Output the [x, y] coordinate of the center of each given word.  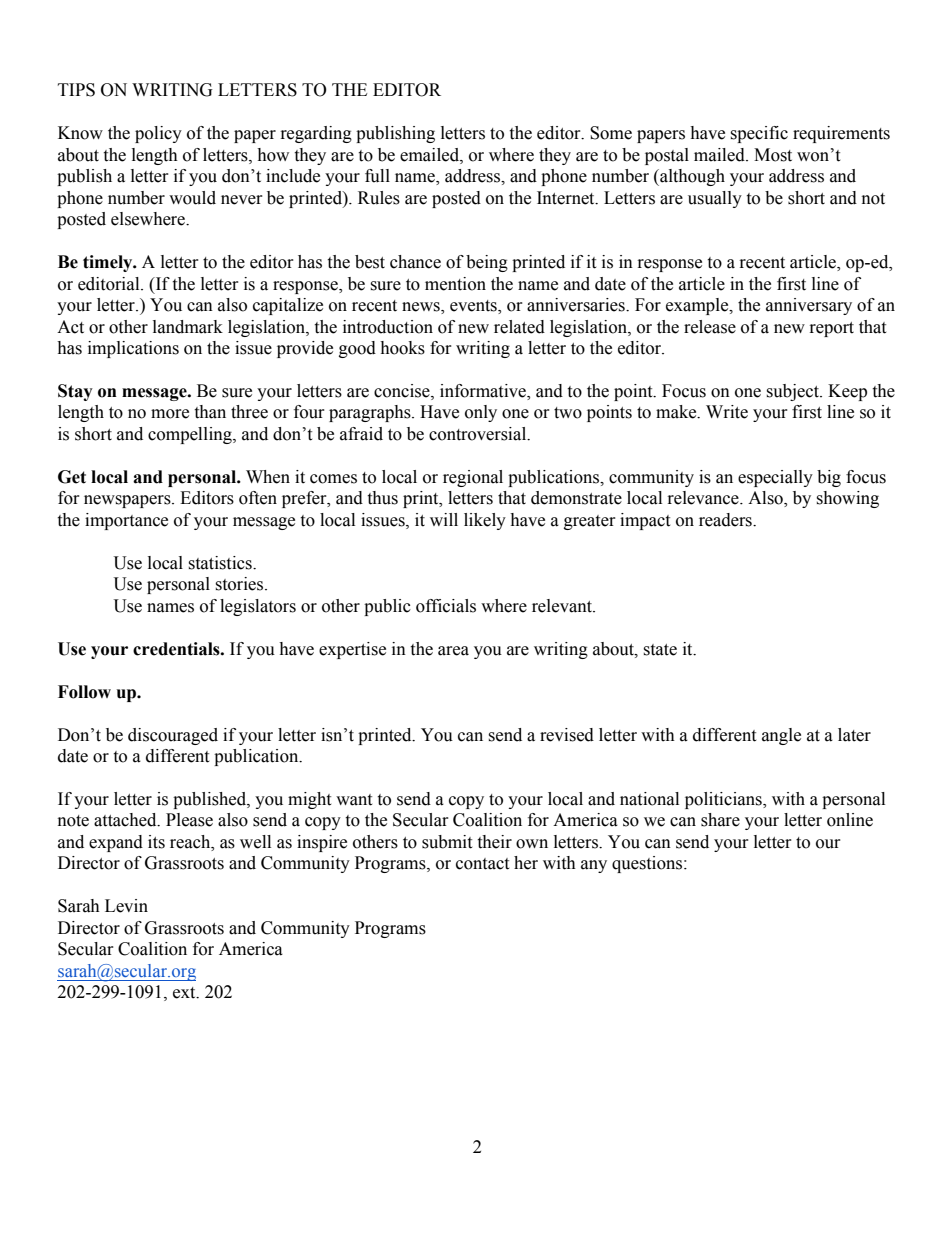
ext [185, 993]
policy [158, 134]
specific [759, 134]
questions [647, 864]
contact [482, 864]
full [377, 176]
